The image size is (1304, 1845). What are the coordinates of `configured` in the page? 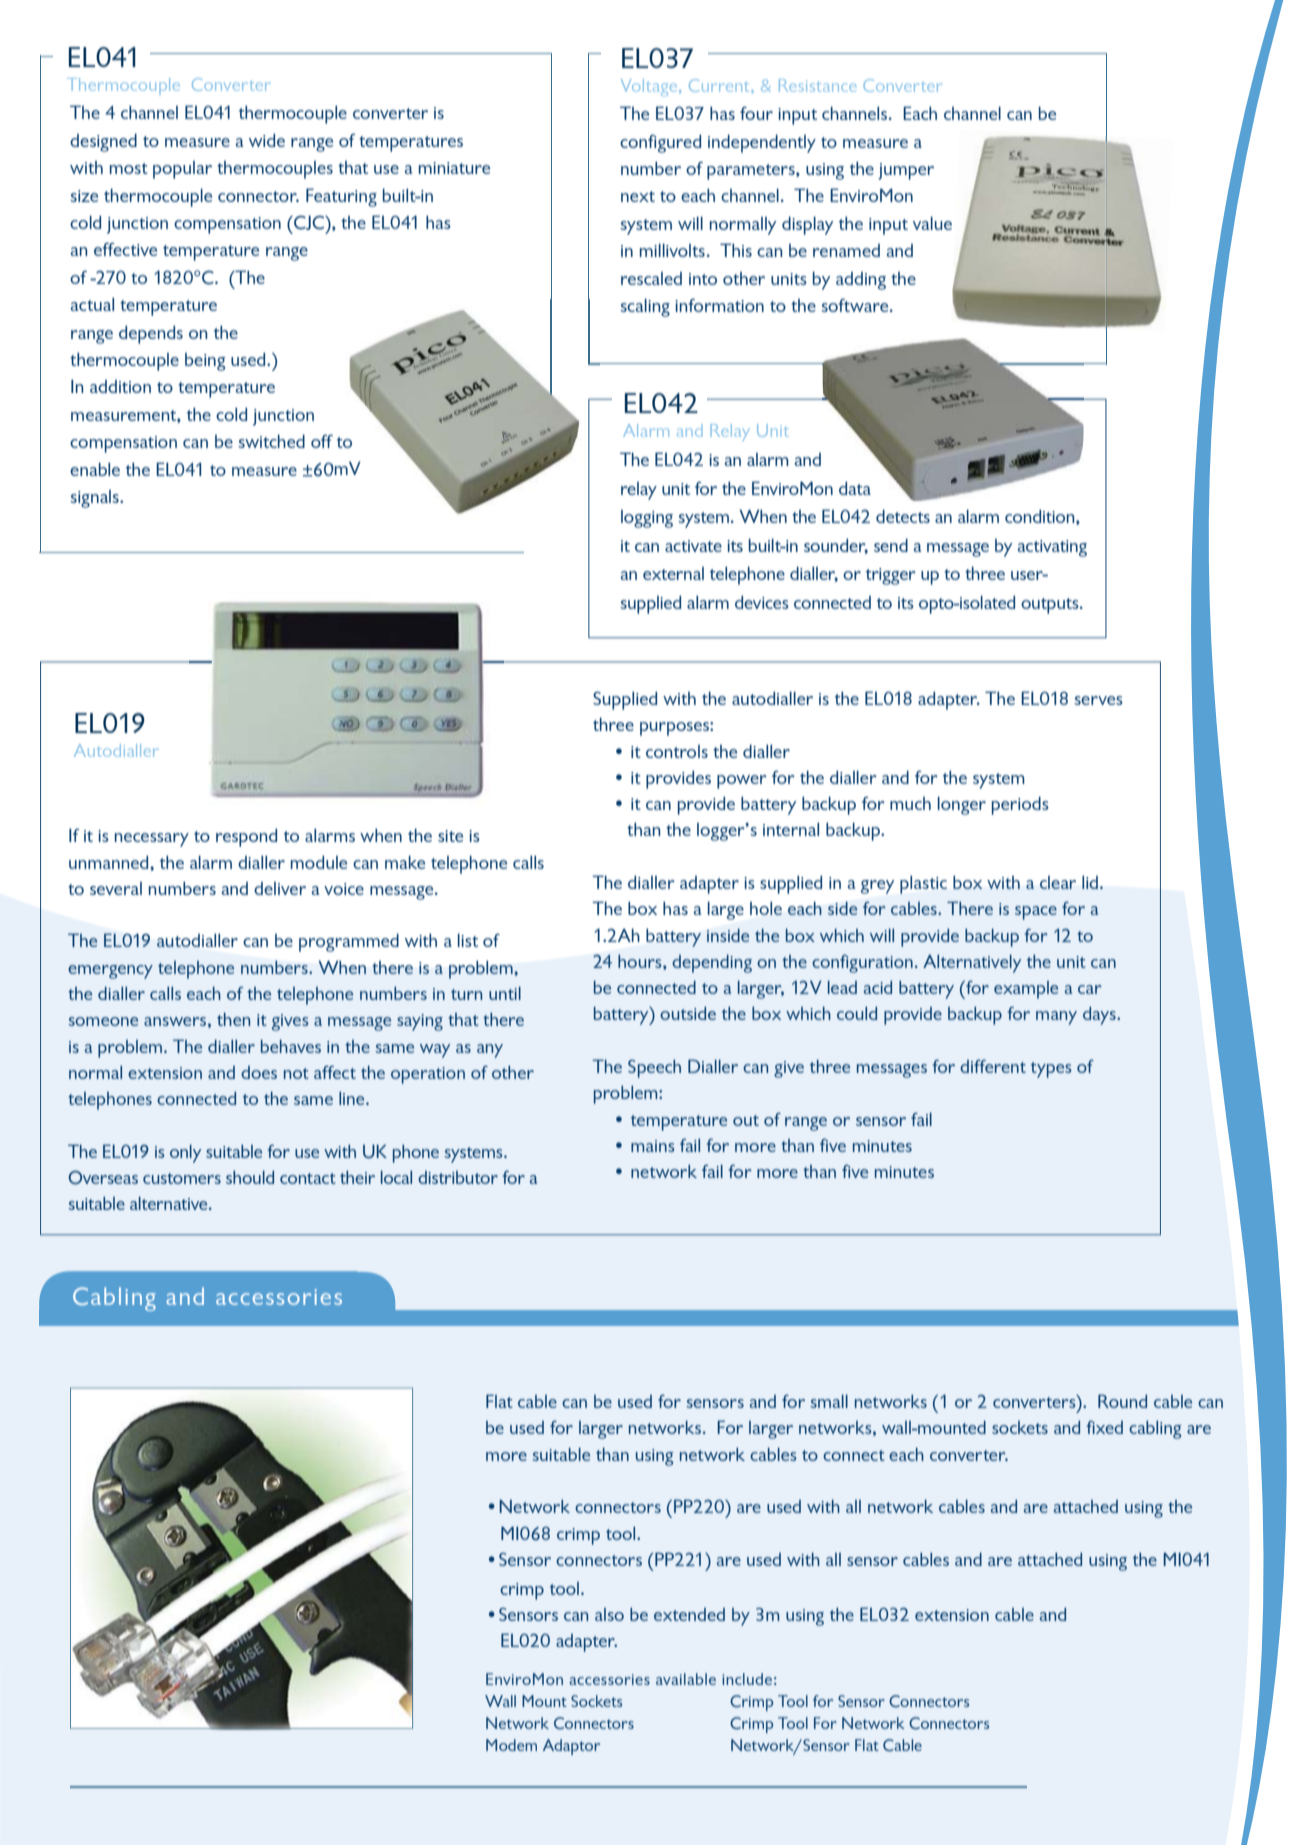 It's located at (660, 143).
